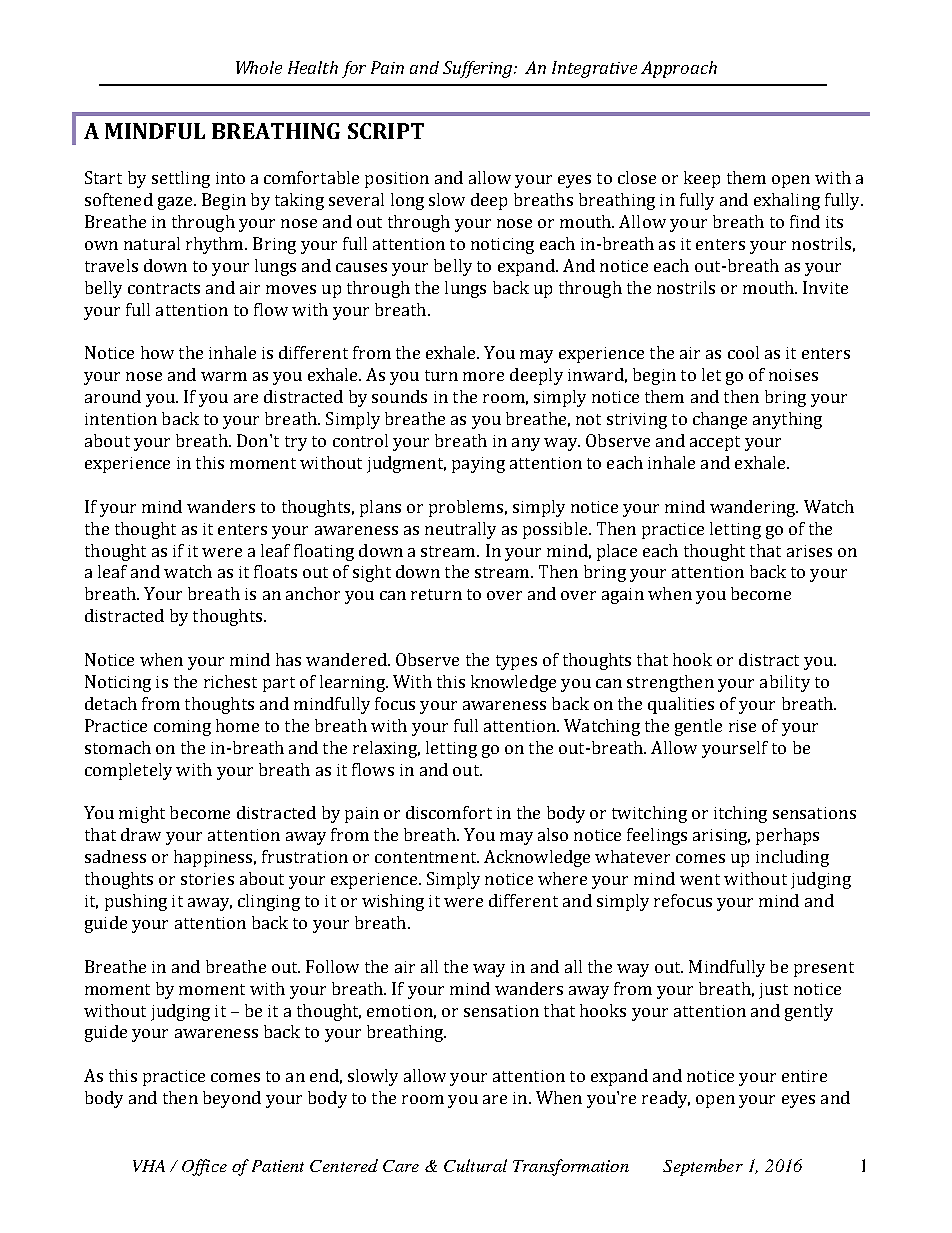  Describe the element at coordinates (259, 67) in the screenshot. I see `Whole` at that location.
